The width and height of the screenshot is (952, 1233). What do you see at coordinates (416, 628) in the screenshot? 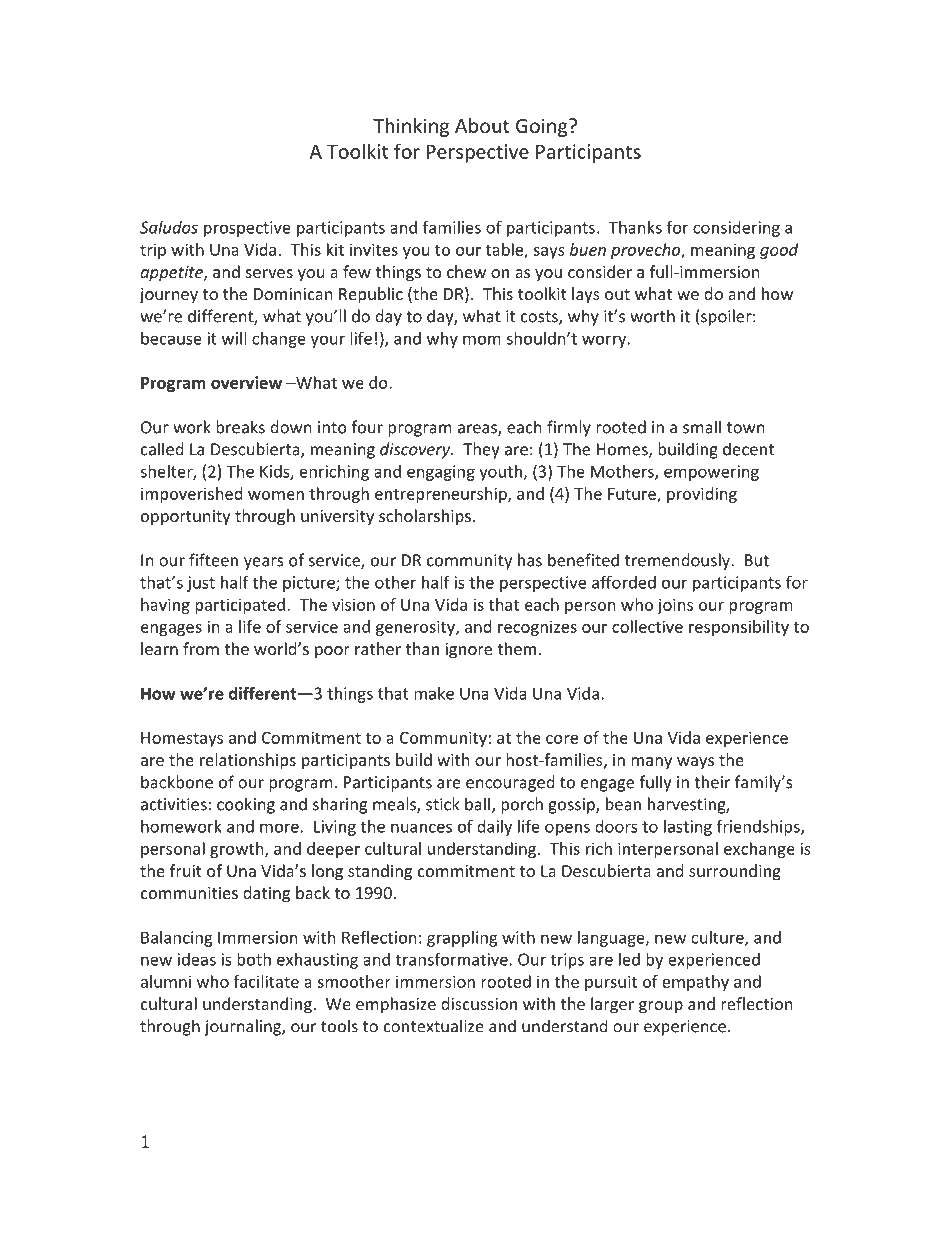
I see `generosity` at bounding box center [416, 628].
